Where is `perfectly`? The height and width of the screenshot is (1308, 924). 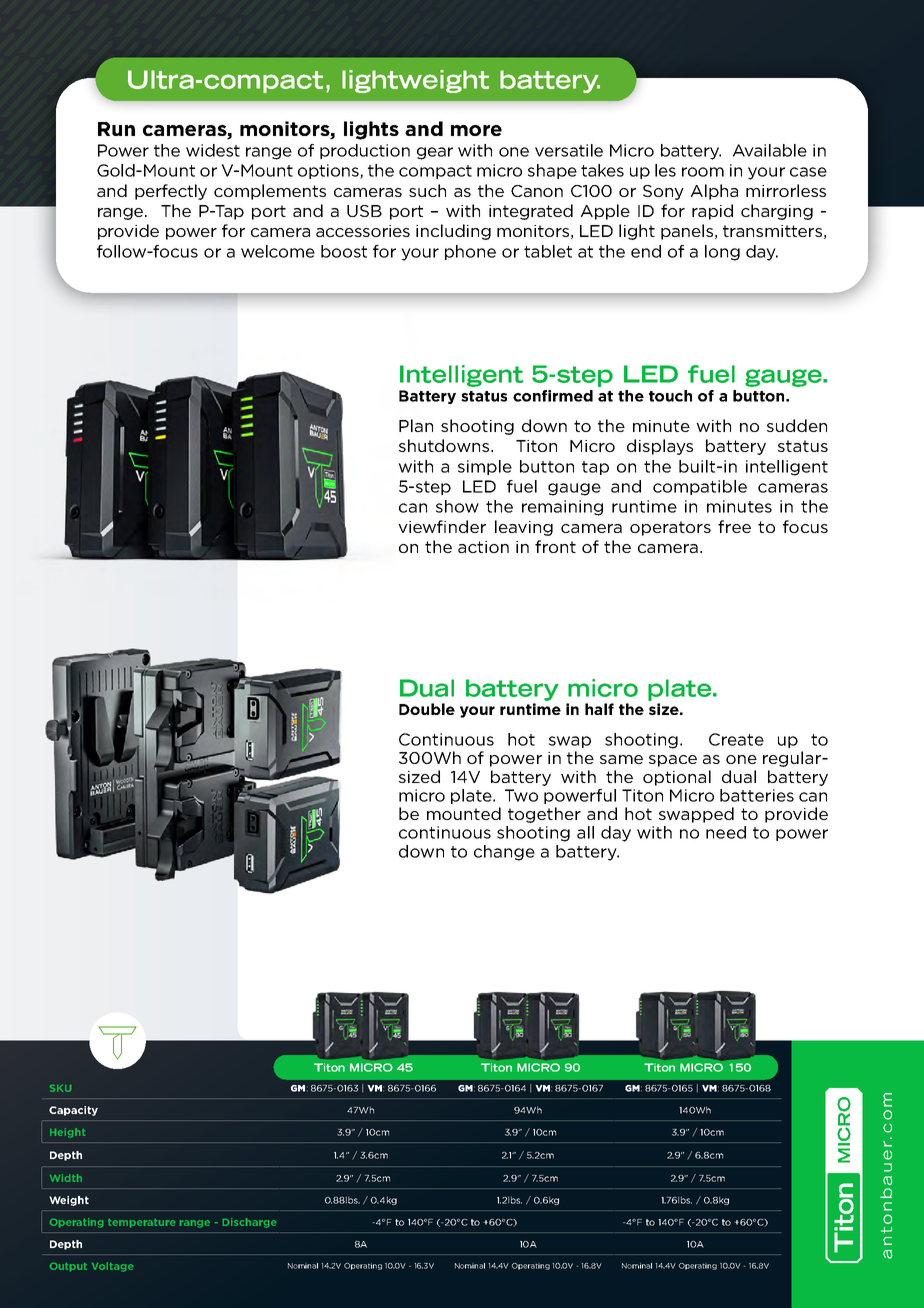 perfectly is located at coordinates (171, 192).
